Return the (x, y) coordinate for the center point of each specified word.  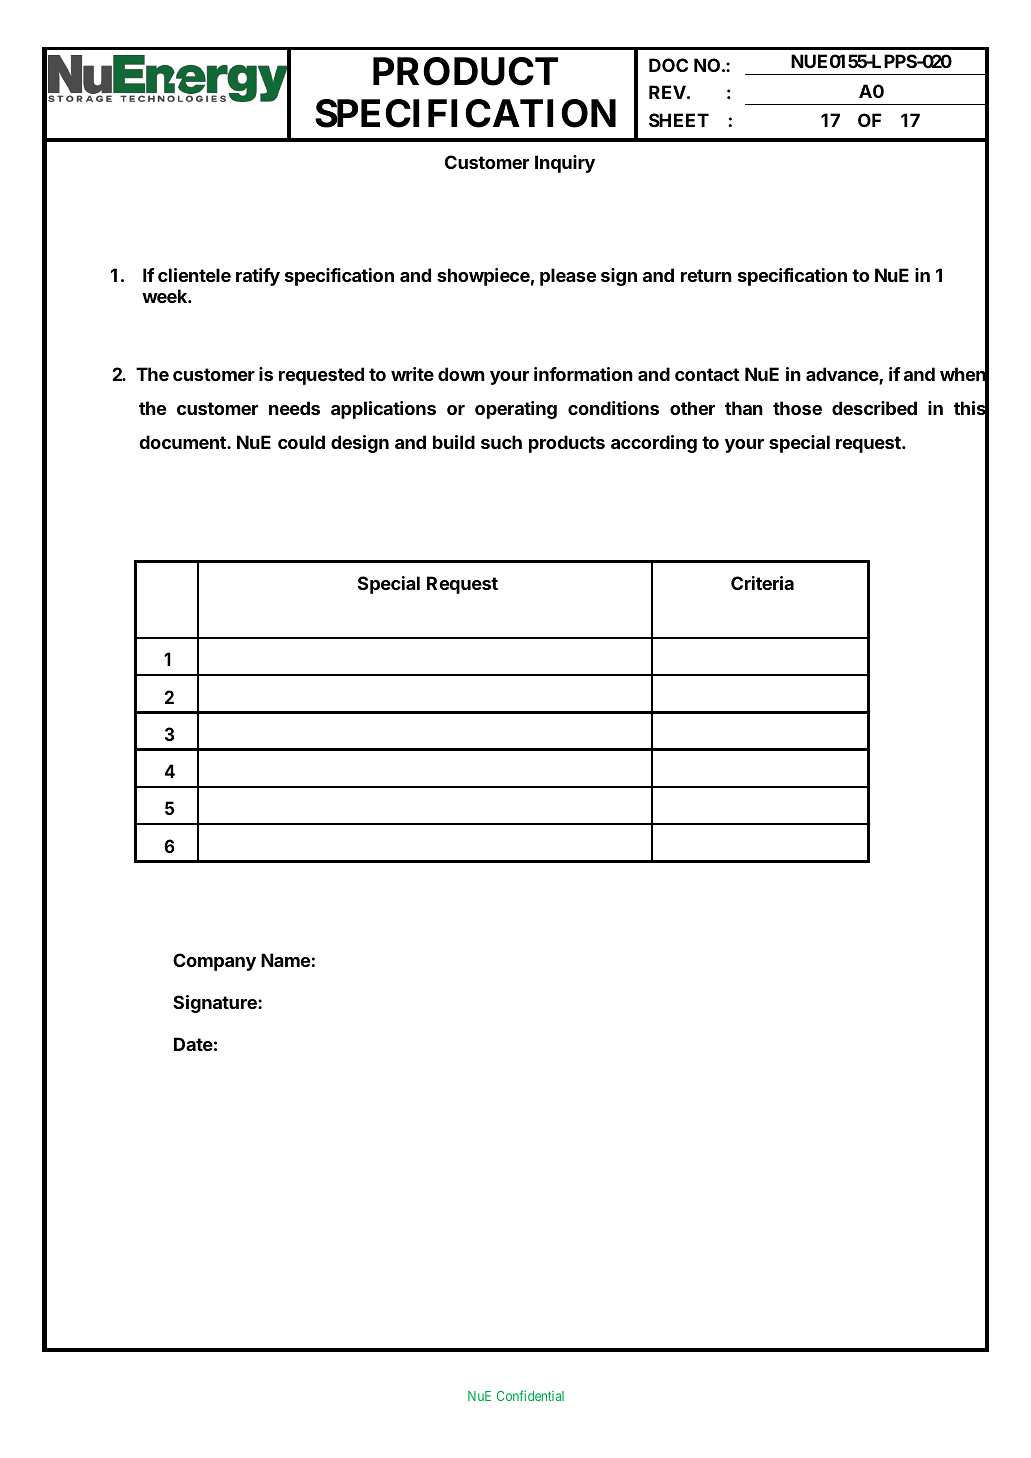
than (744, 408)
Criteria (762, 583)
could (301, 442)
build (454, 442)
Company (214, 962)
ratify (258, 277)
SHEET (679, 120)
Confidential (530, 1395)
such (501, 442)
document (183, 442)
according (654, 444)
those (797, 408)
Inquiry (565, 164)
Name (285, 960)
